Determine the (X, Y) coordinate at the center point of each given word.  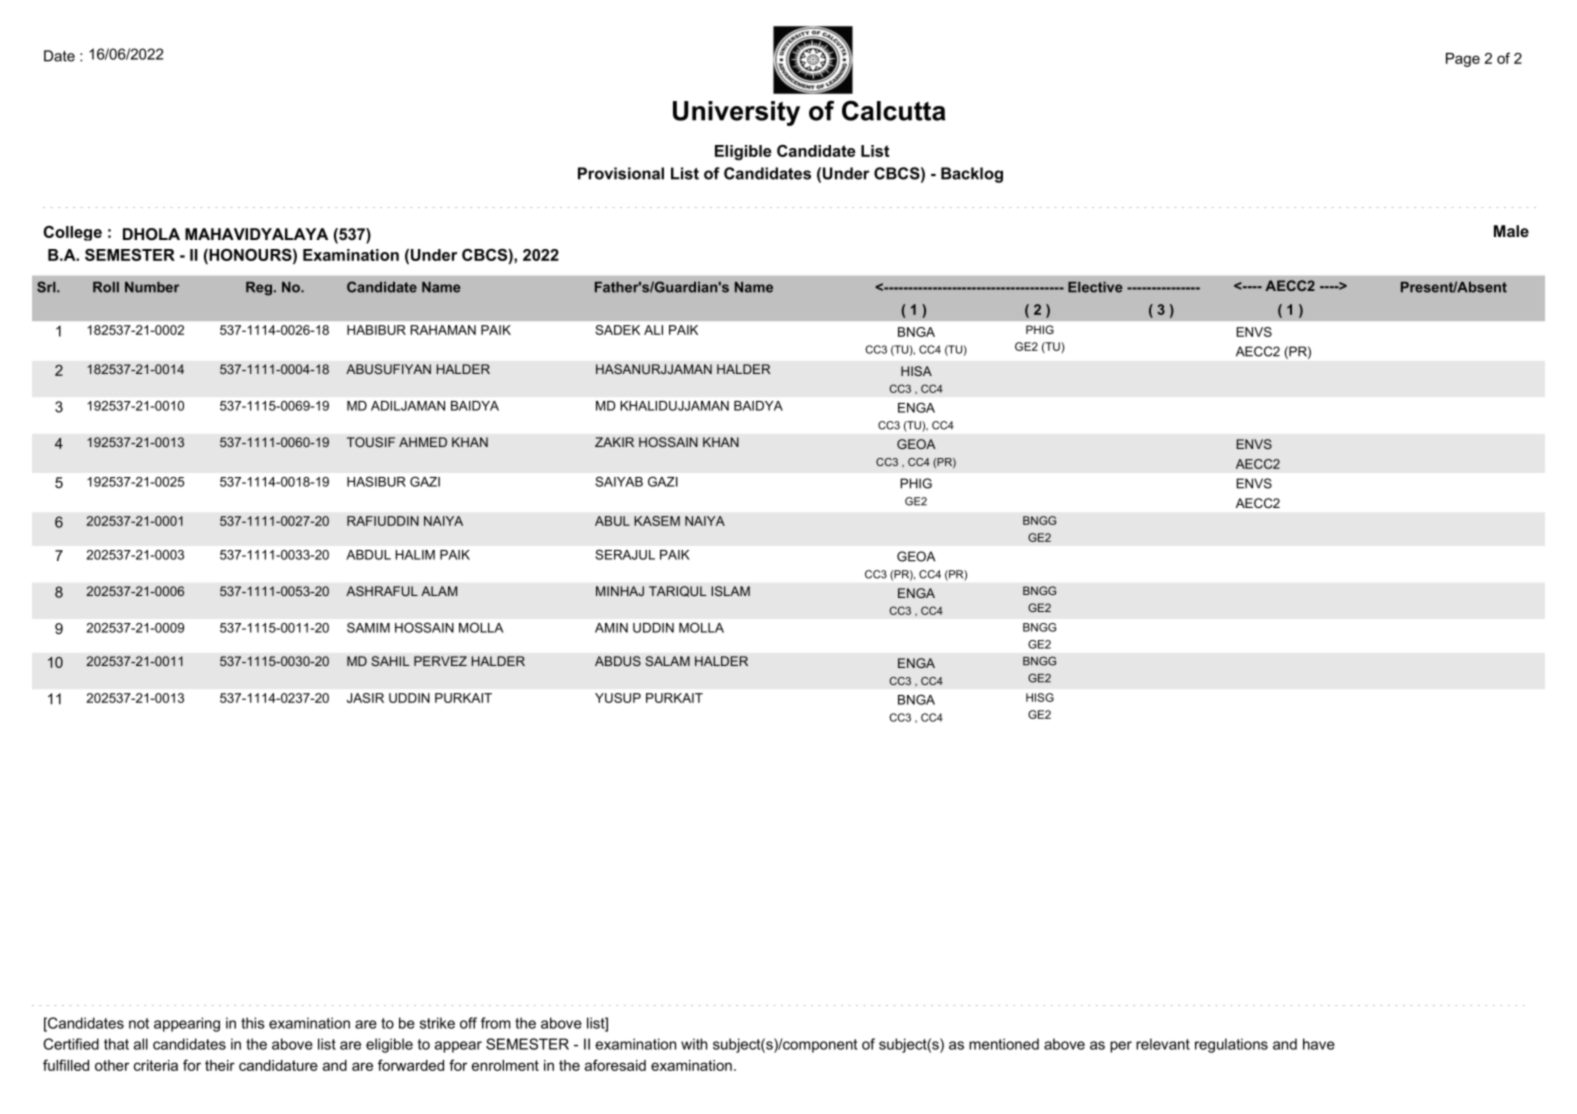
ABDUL (368, 555)
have (1319, 1044)
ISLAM (730, 591)
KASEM (657, 521)
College (72, 233)
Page (1463, 60)
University (736, 113)
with (694, 1044)
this (253, 1023)
